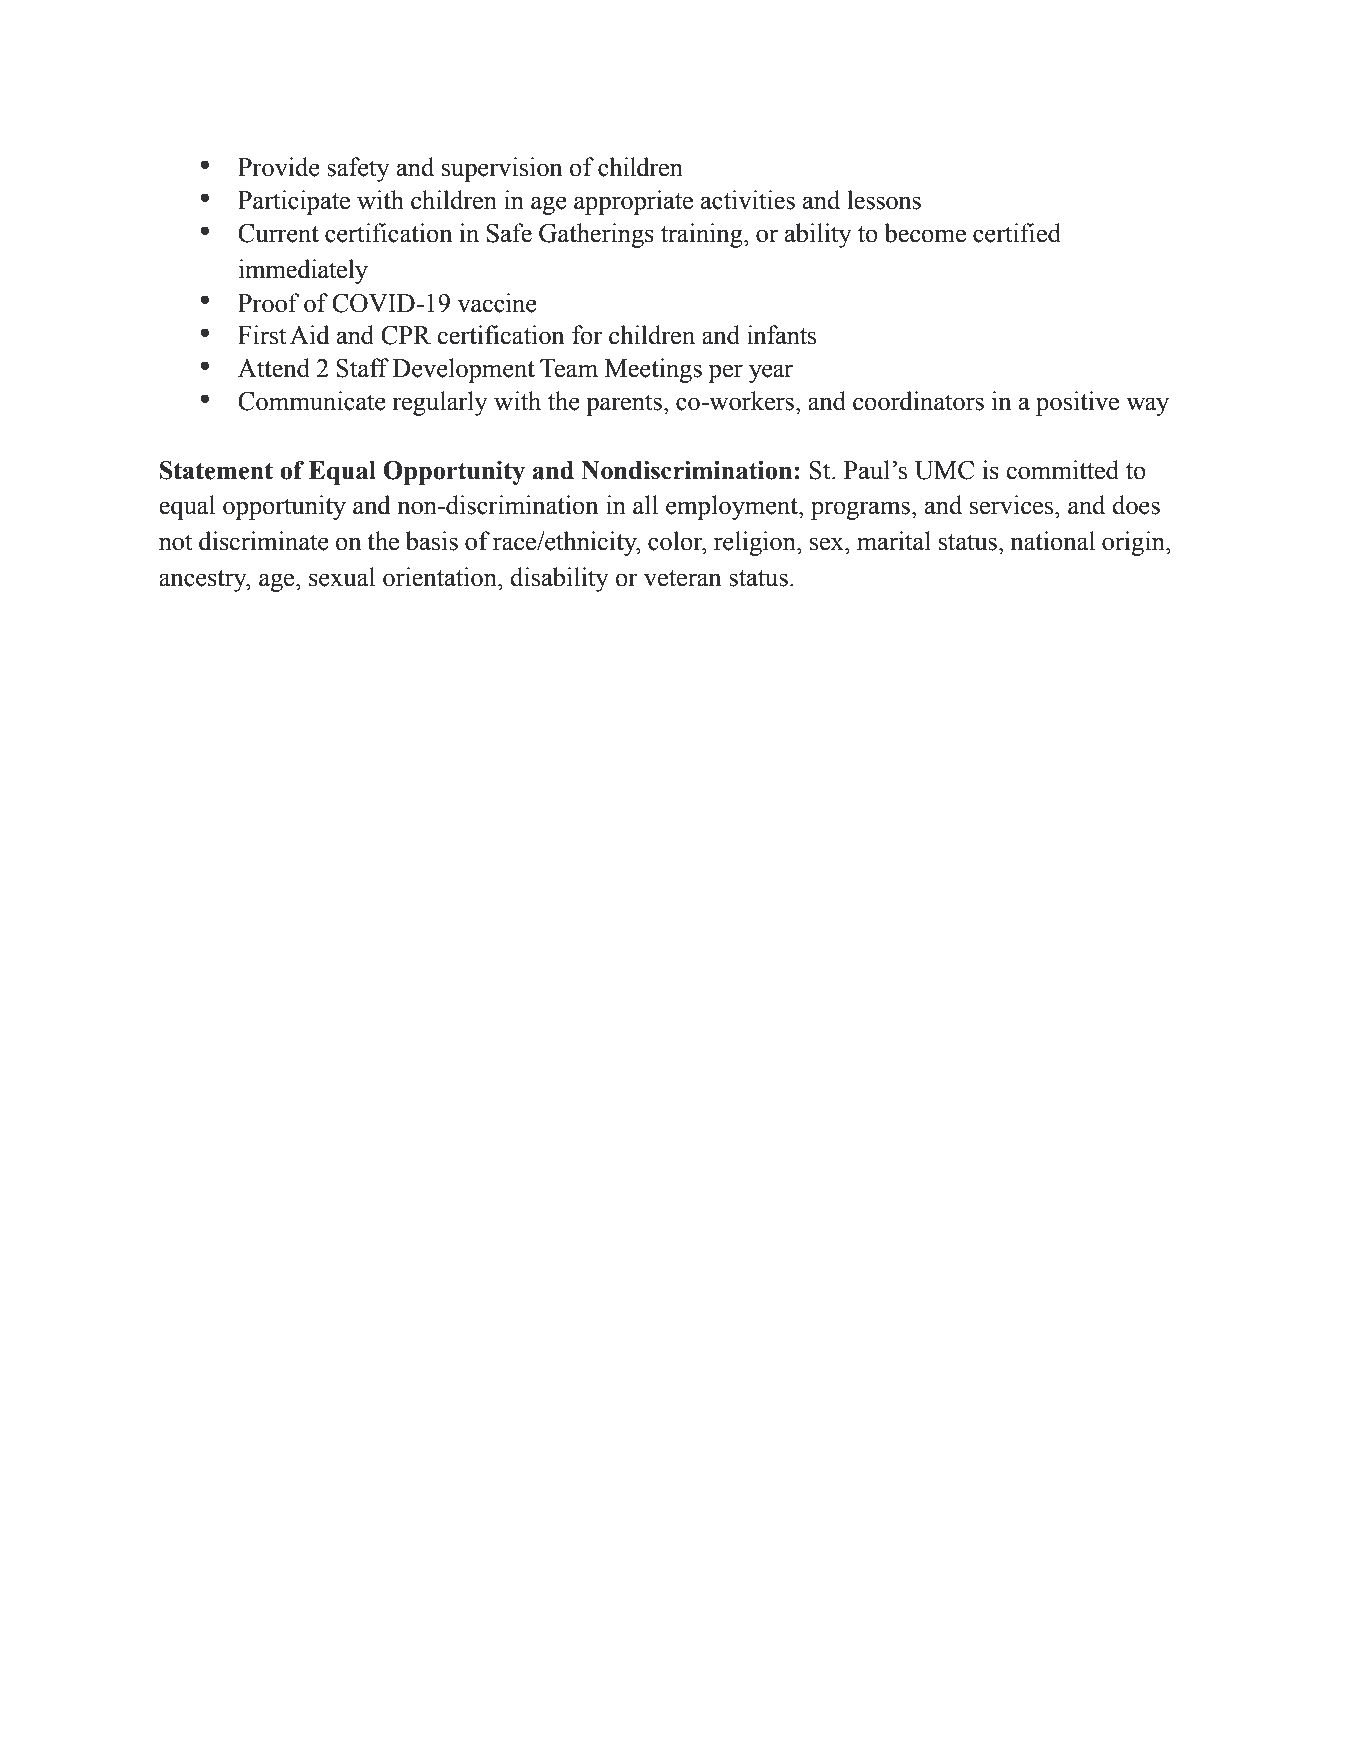 The width and height of the screenshot is (1349, 1745). Describe the element at coordinates (1077, 403) in the screenshot. I see `positive` at that location.
